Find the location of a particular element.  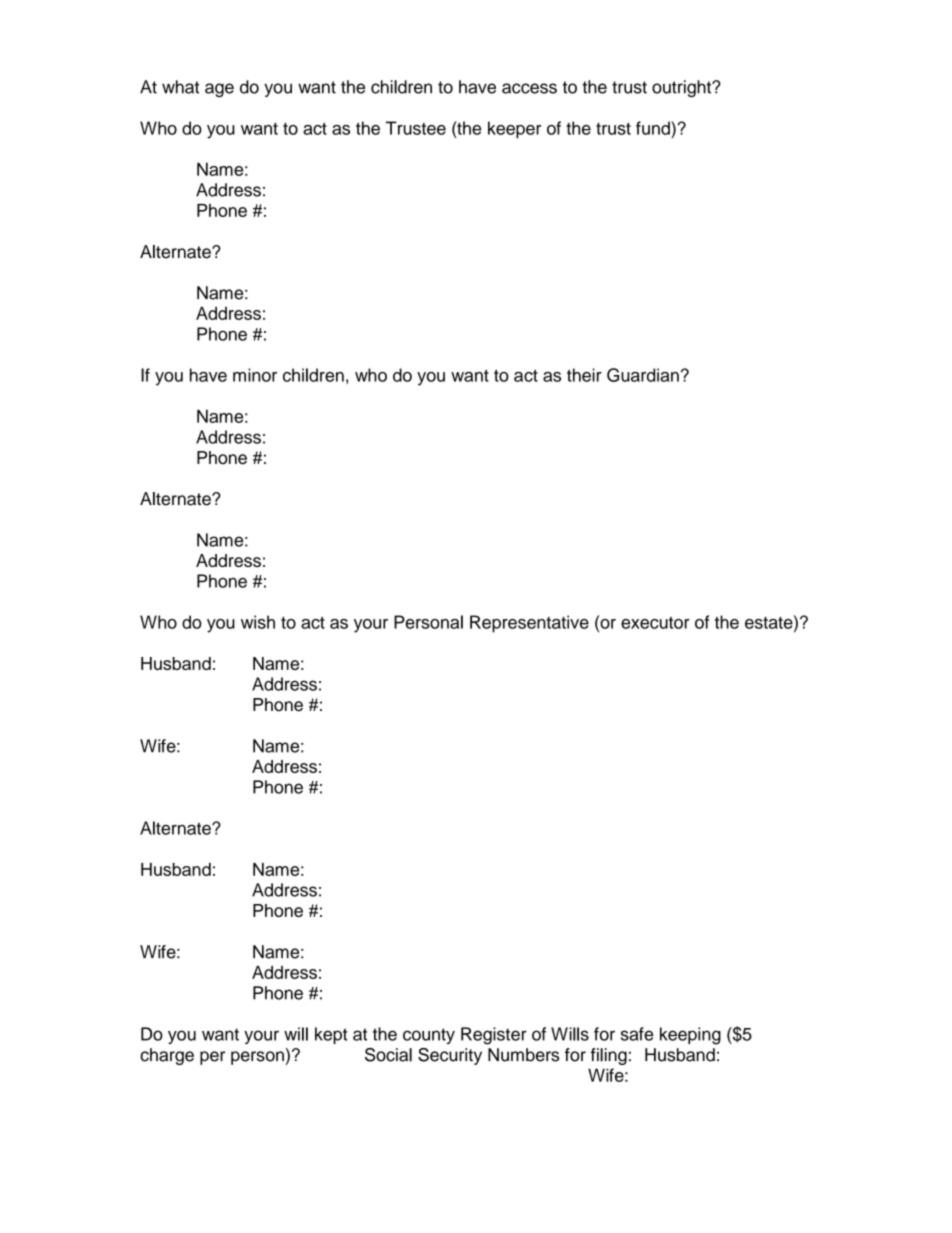

charge is located at coordinates (167, 1056).
